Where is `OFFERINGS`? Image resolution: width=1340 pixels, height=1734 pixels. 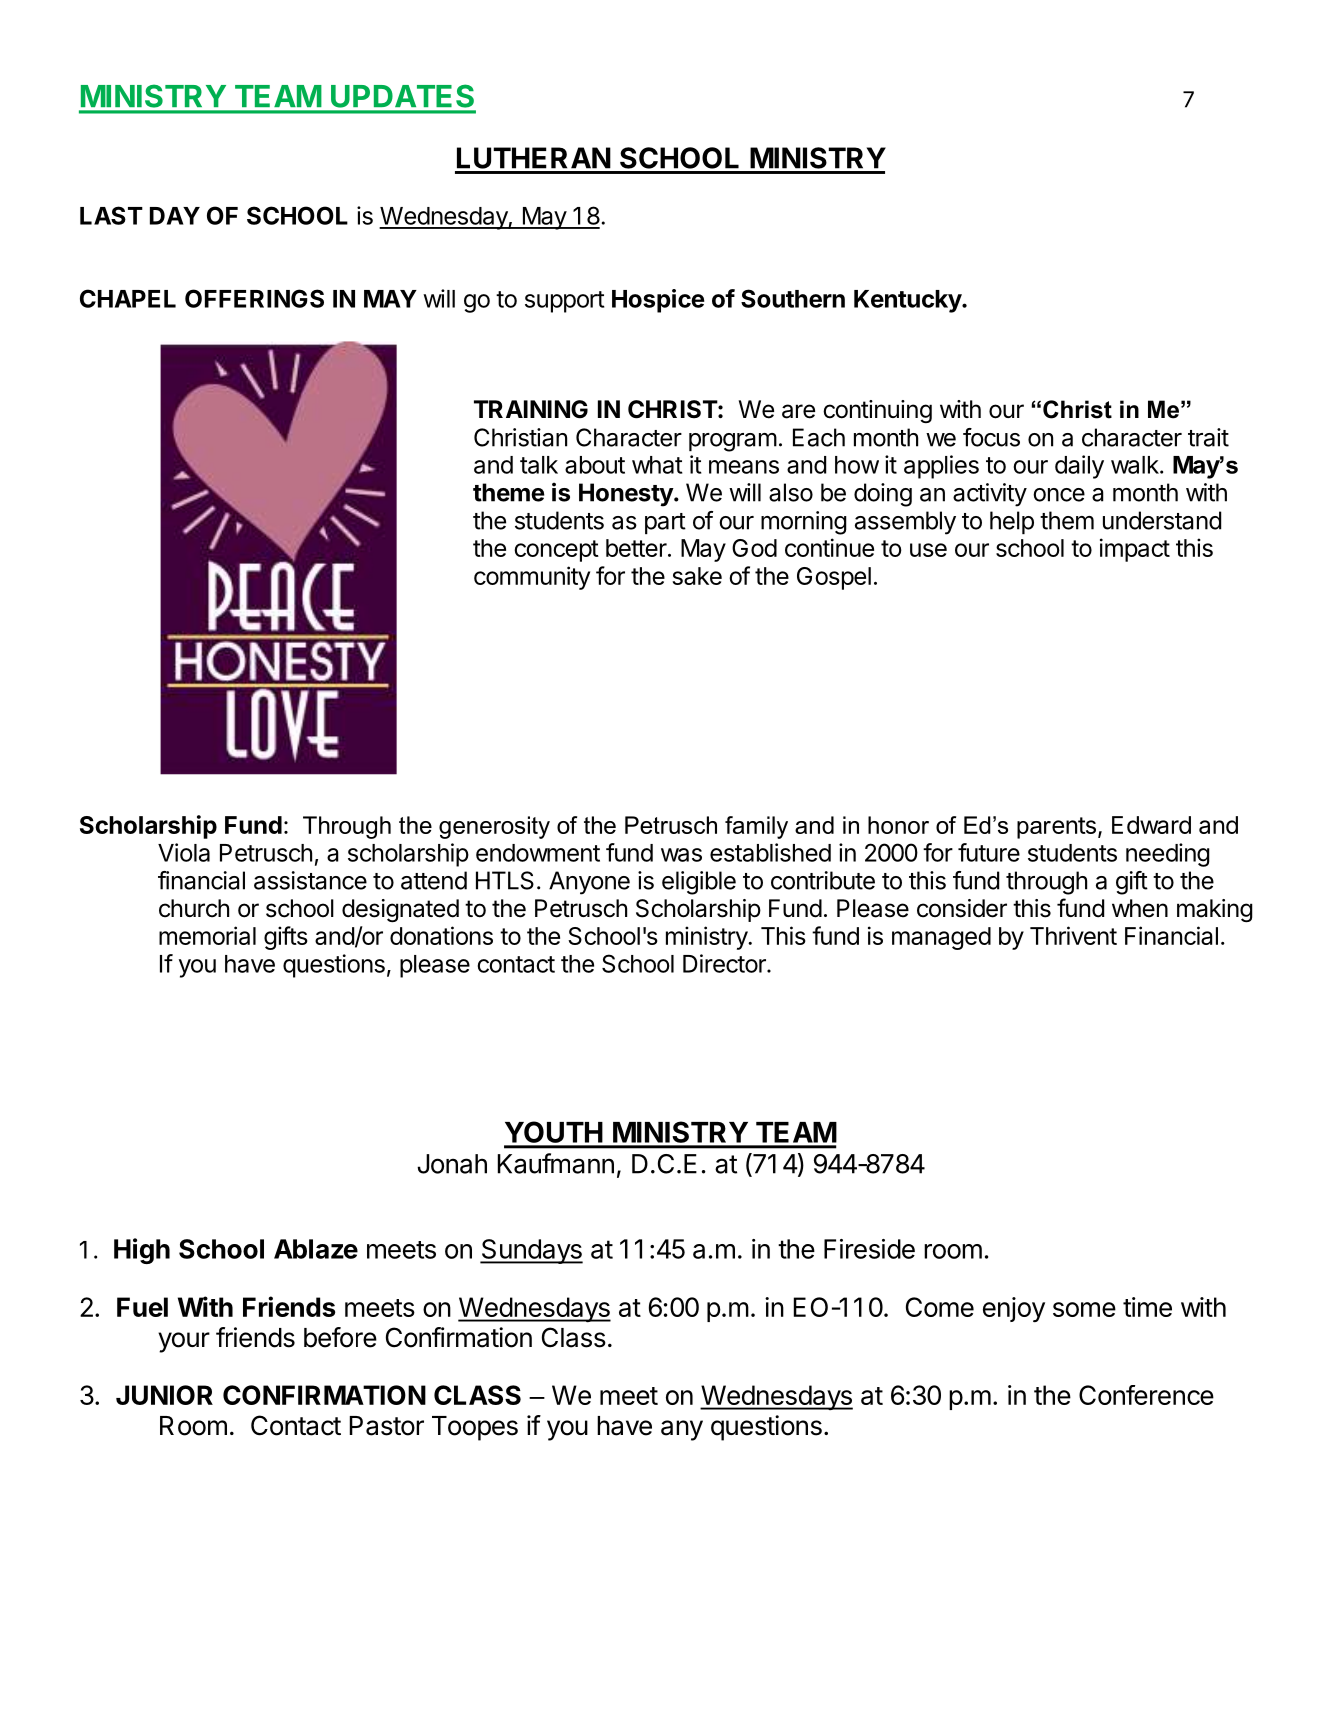
OFFERINGS is located at coordinates (254, 298).
